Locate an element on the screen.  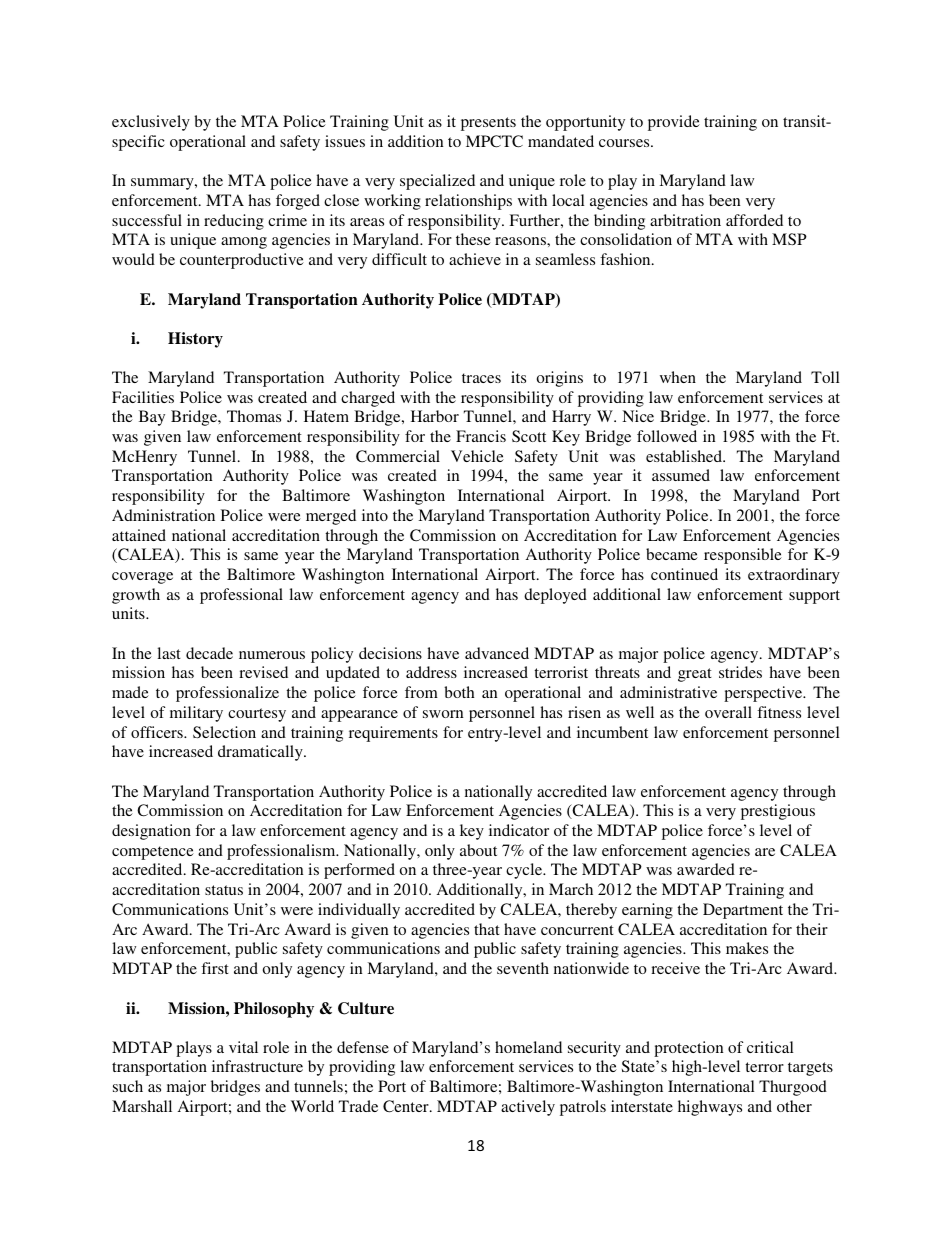
provide is located at coordinates (674, 123).
